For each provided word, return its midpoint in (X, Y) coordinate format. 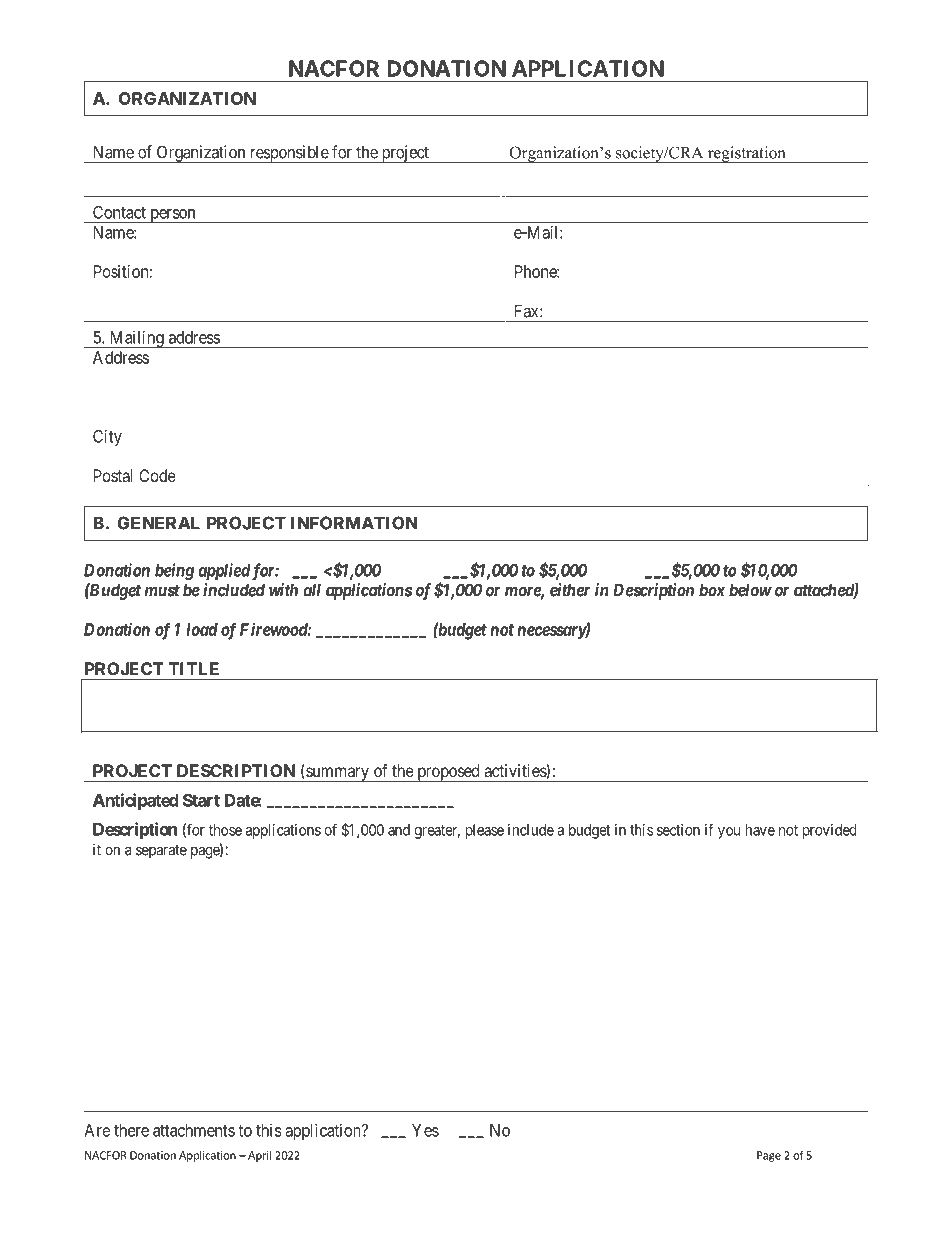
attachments (194, 1130)
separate (161, 852)
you (729, 833)
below (750, 590)
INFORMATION (354, 523)
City (107, 437)
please (485, 831)
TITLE (194, 668)
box (712, 590)
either (570, 590)
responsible (288, 154)
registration (746, 154)
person (173, 216)
